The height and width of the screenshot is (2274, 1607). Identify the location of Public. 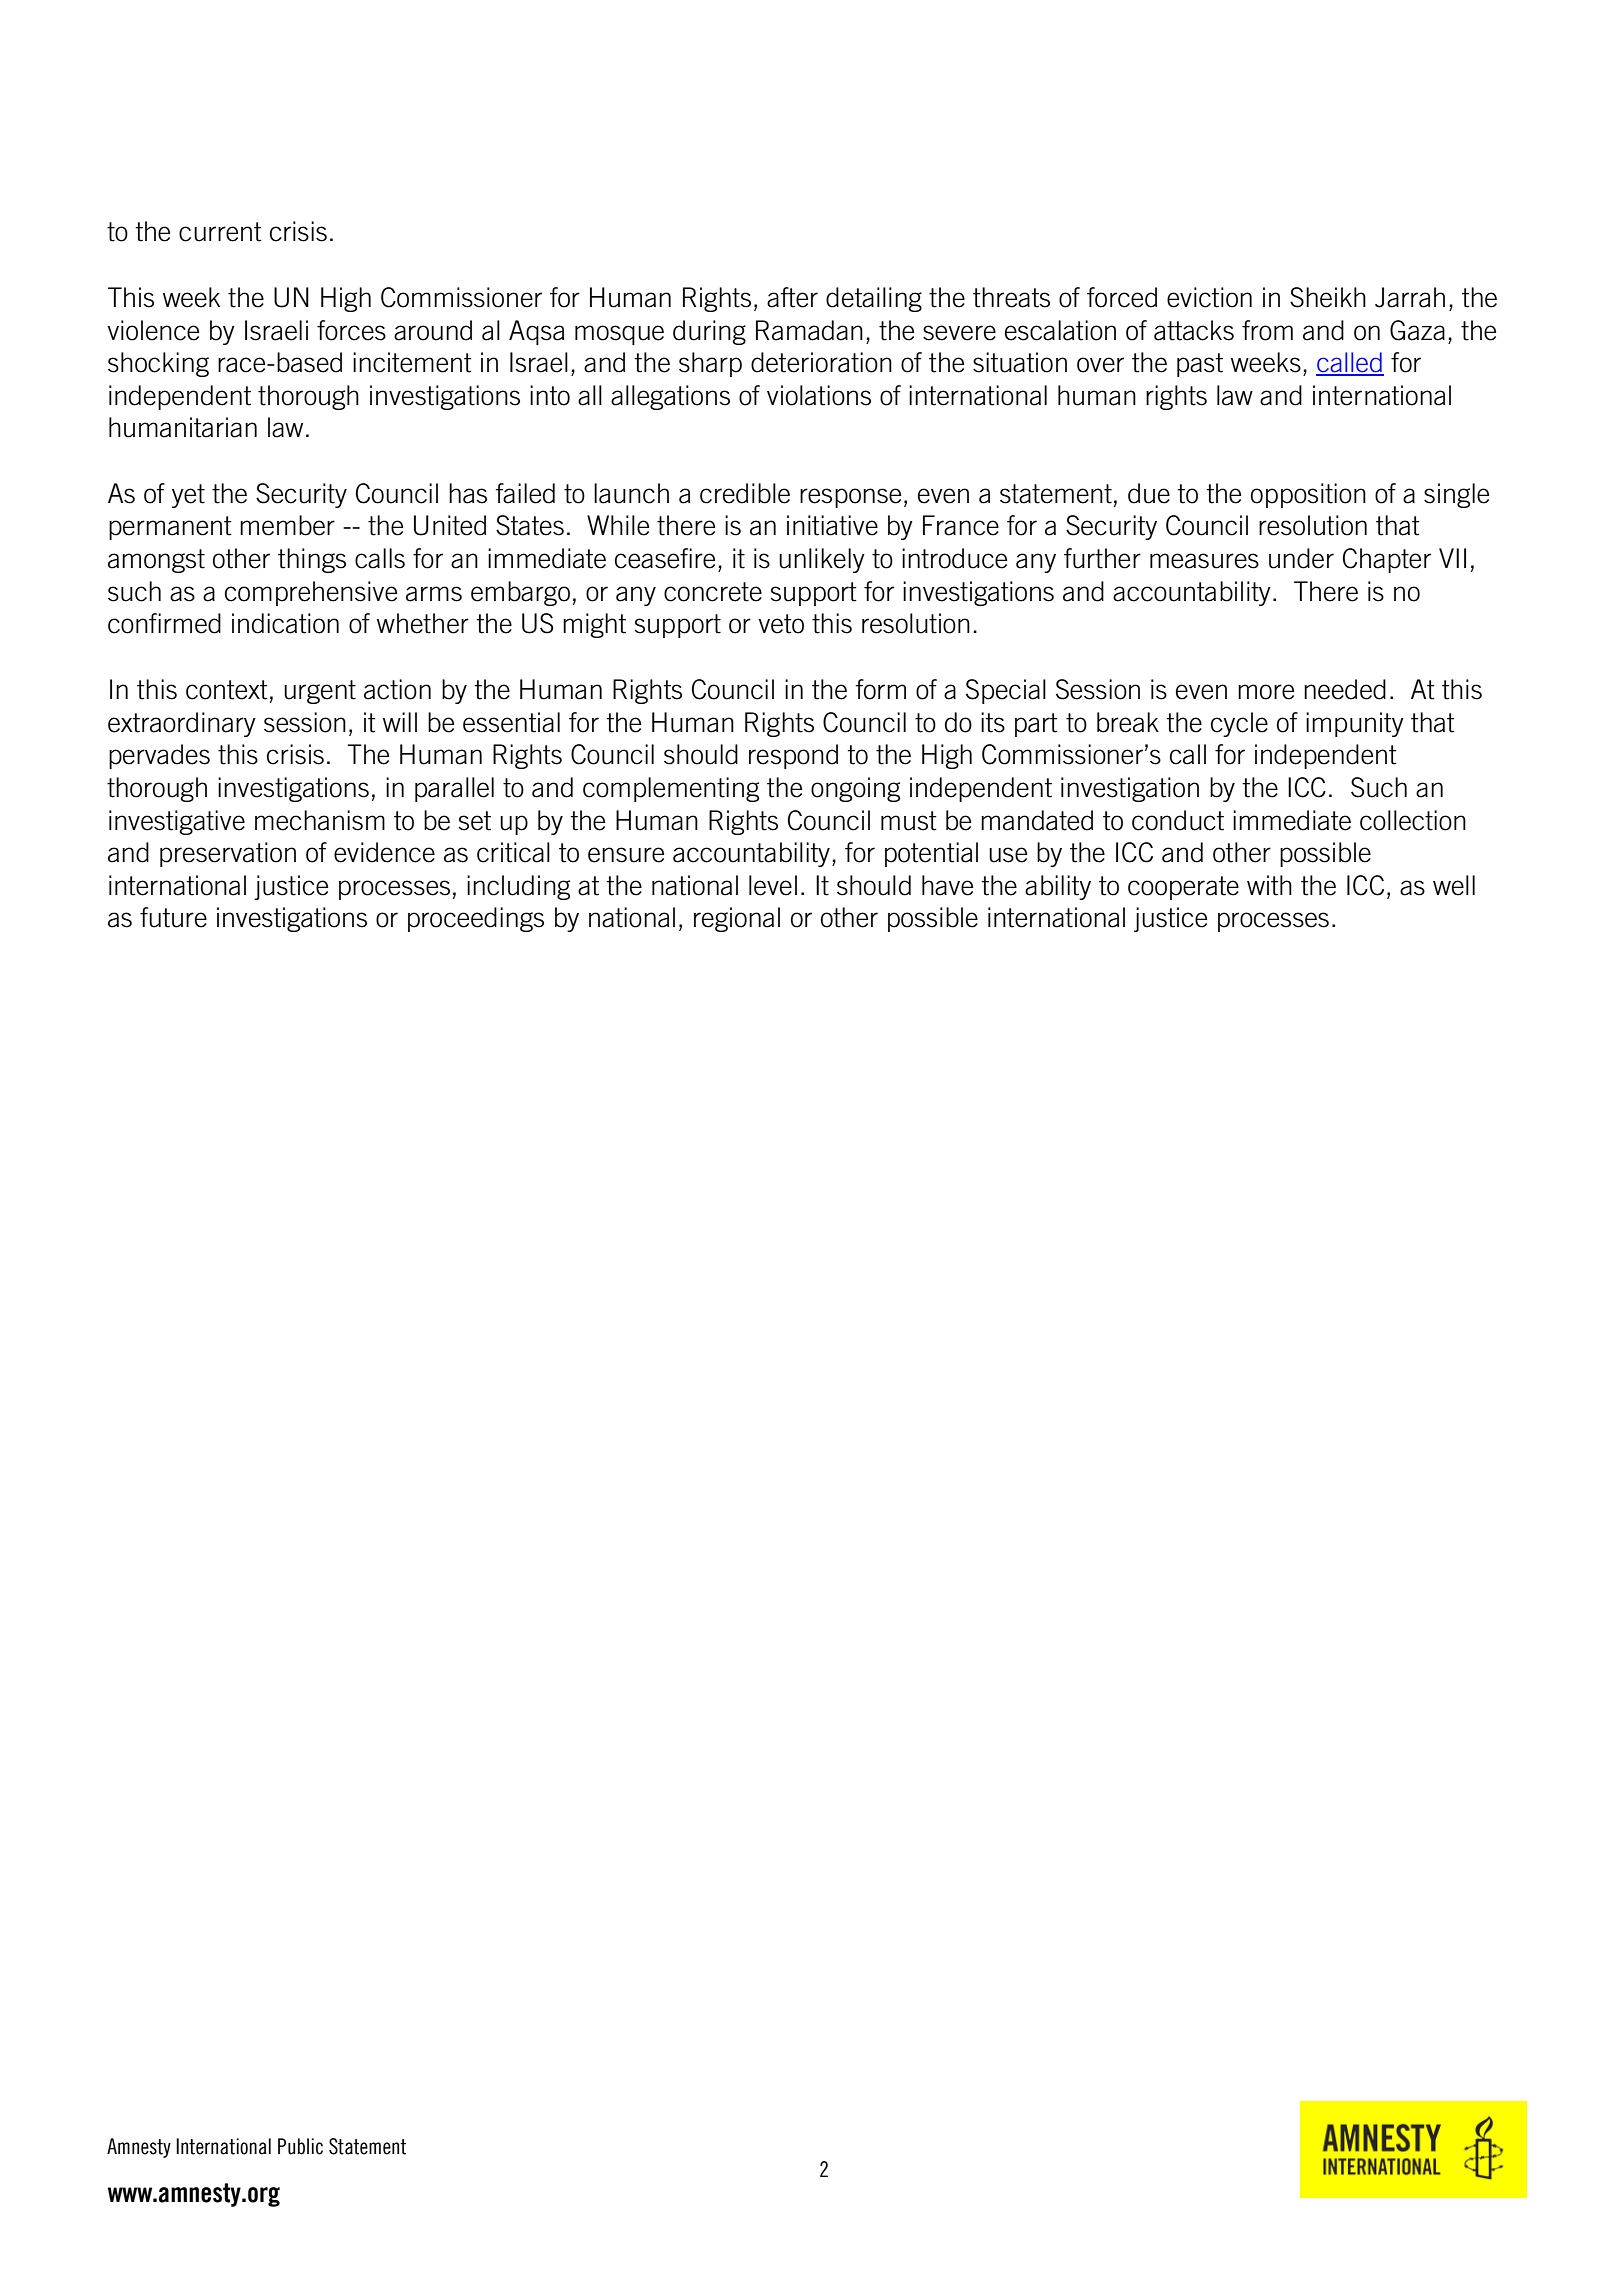
(300, 2146).
